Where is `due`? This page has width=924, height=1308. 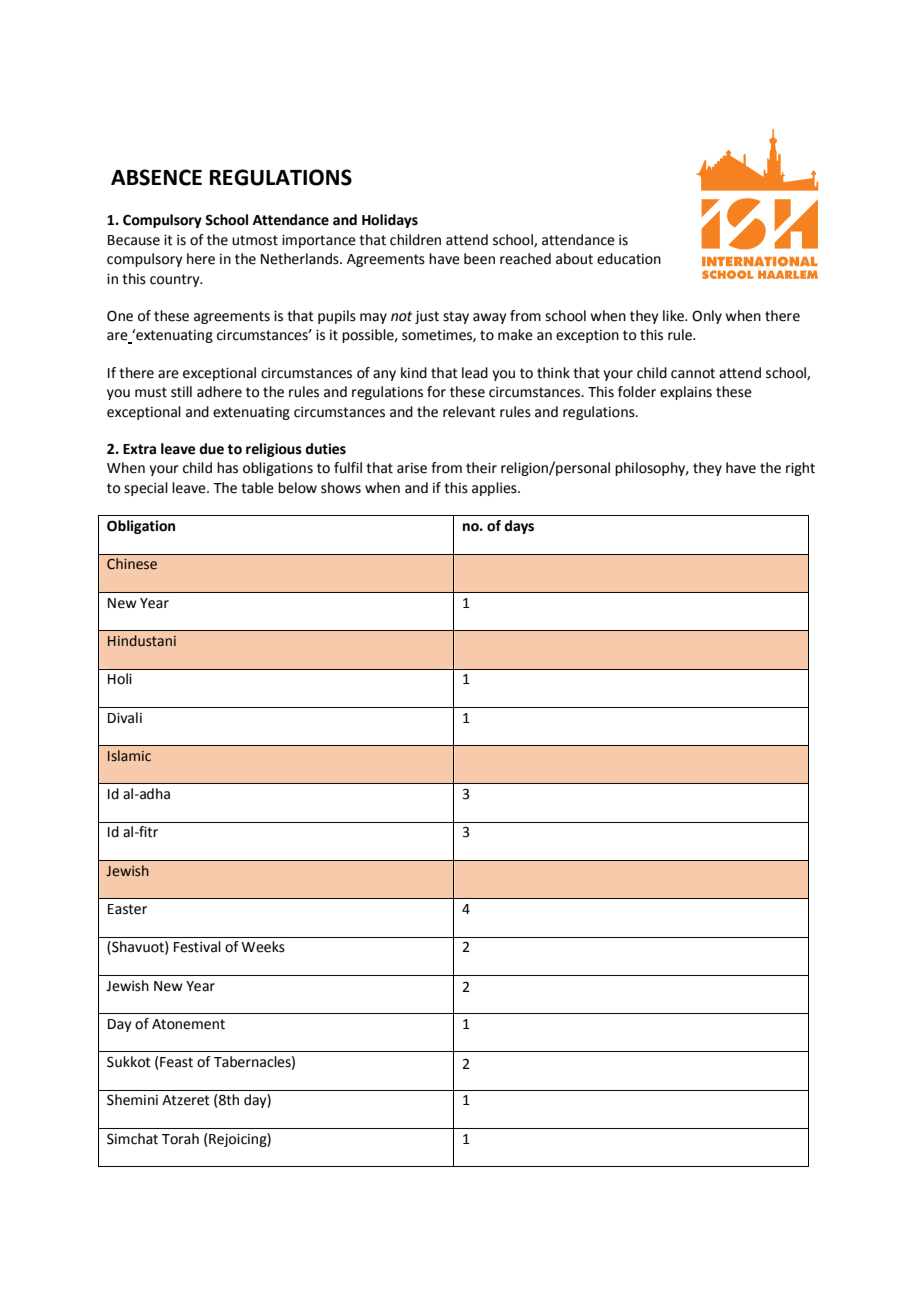
due is located at coordinates (211, 449).
